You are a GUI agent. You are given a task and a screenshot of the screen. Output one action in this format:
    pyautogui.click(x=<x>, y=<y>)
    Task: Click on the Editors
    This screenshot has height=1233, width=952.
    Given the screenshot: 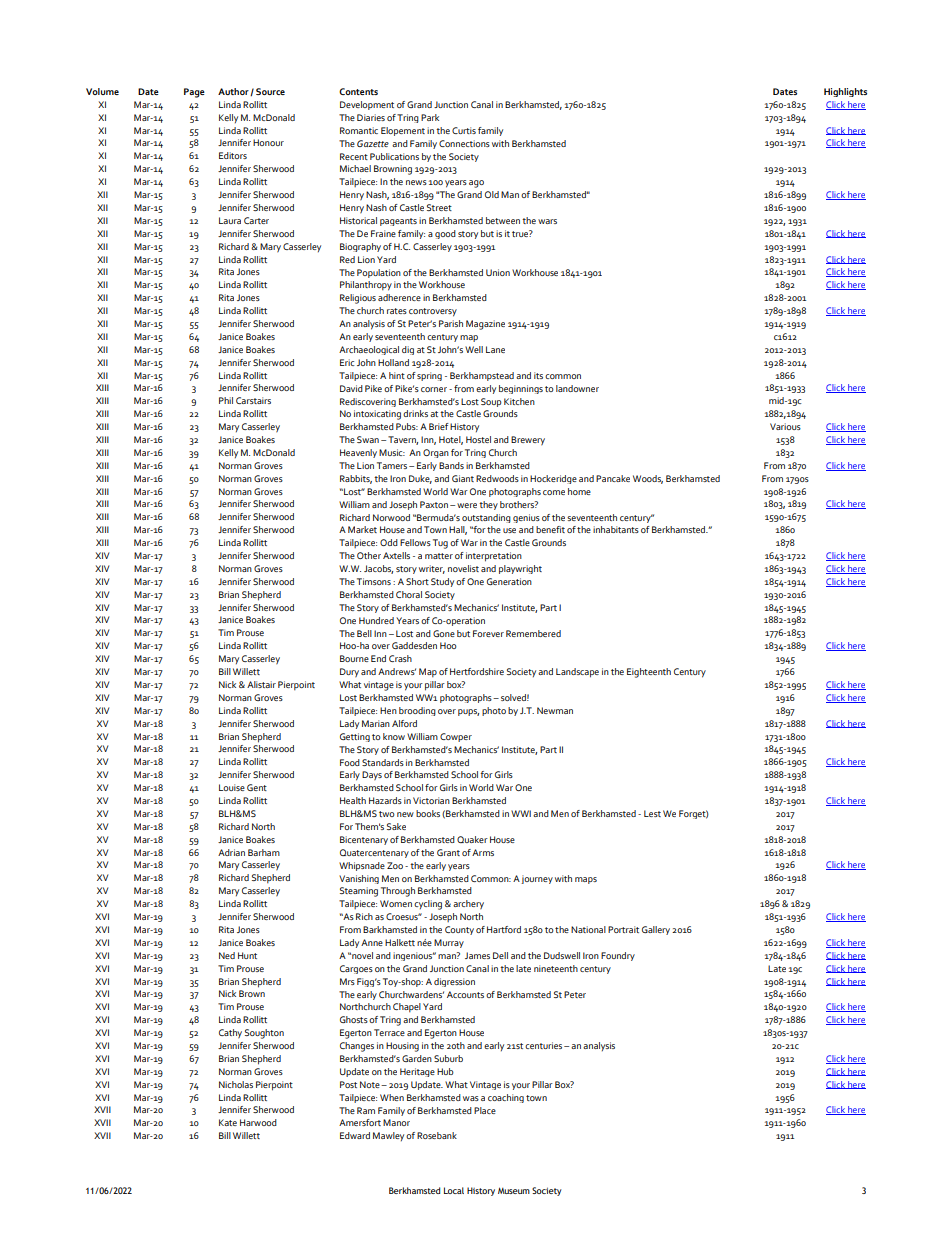 What is the action you would take?
    pyautogui.click(x=233, y=155)
